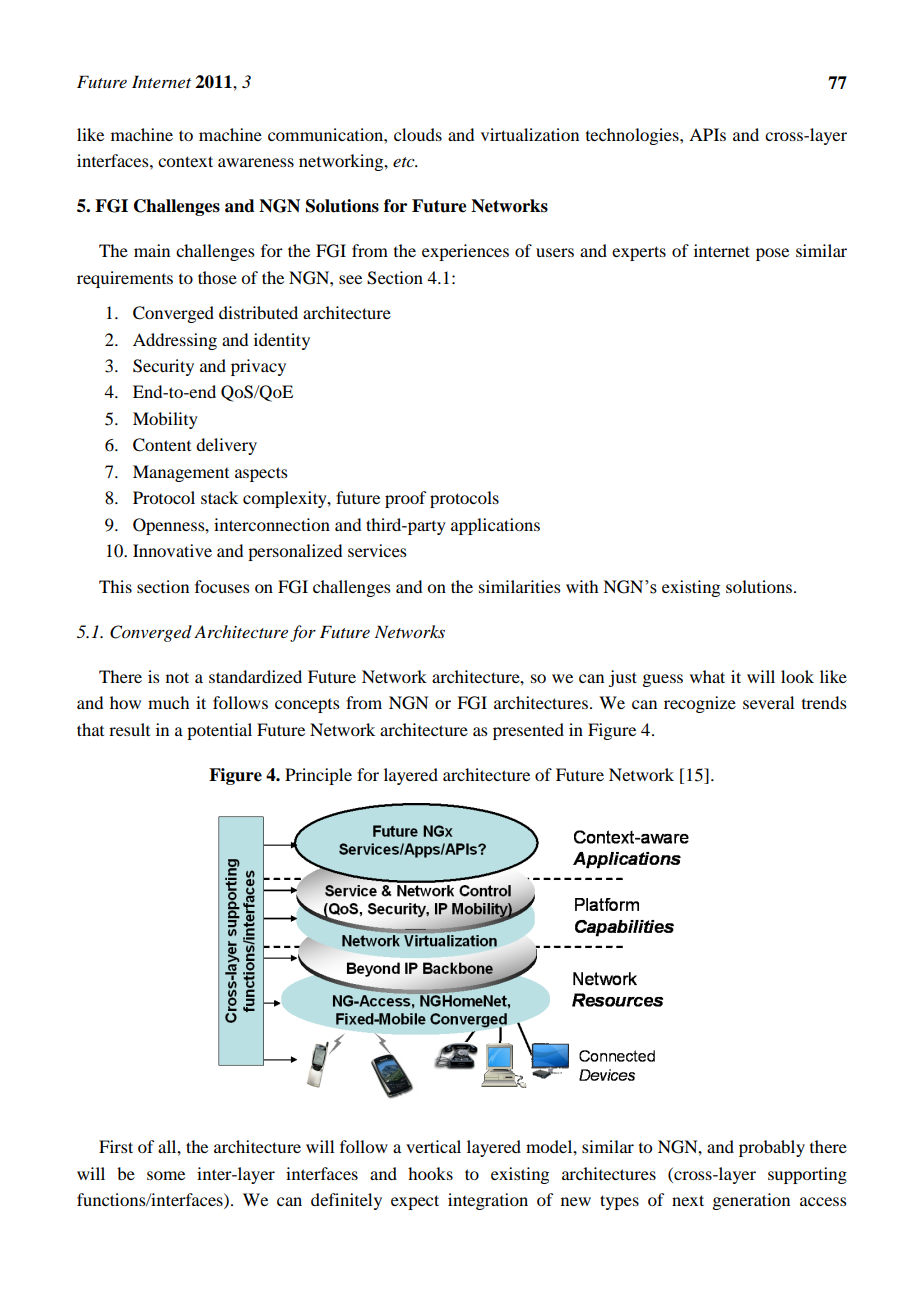 Image resolution: width=924 pixels, height=1307 pixels. I want to click on technologies, so click(633, 136).
